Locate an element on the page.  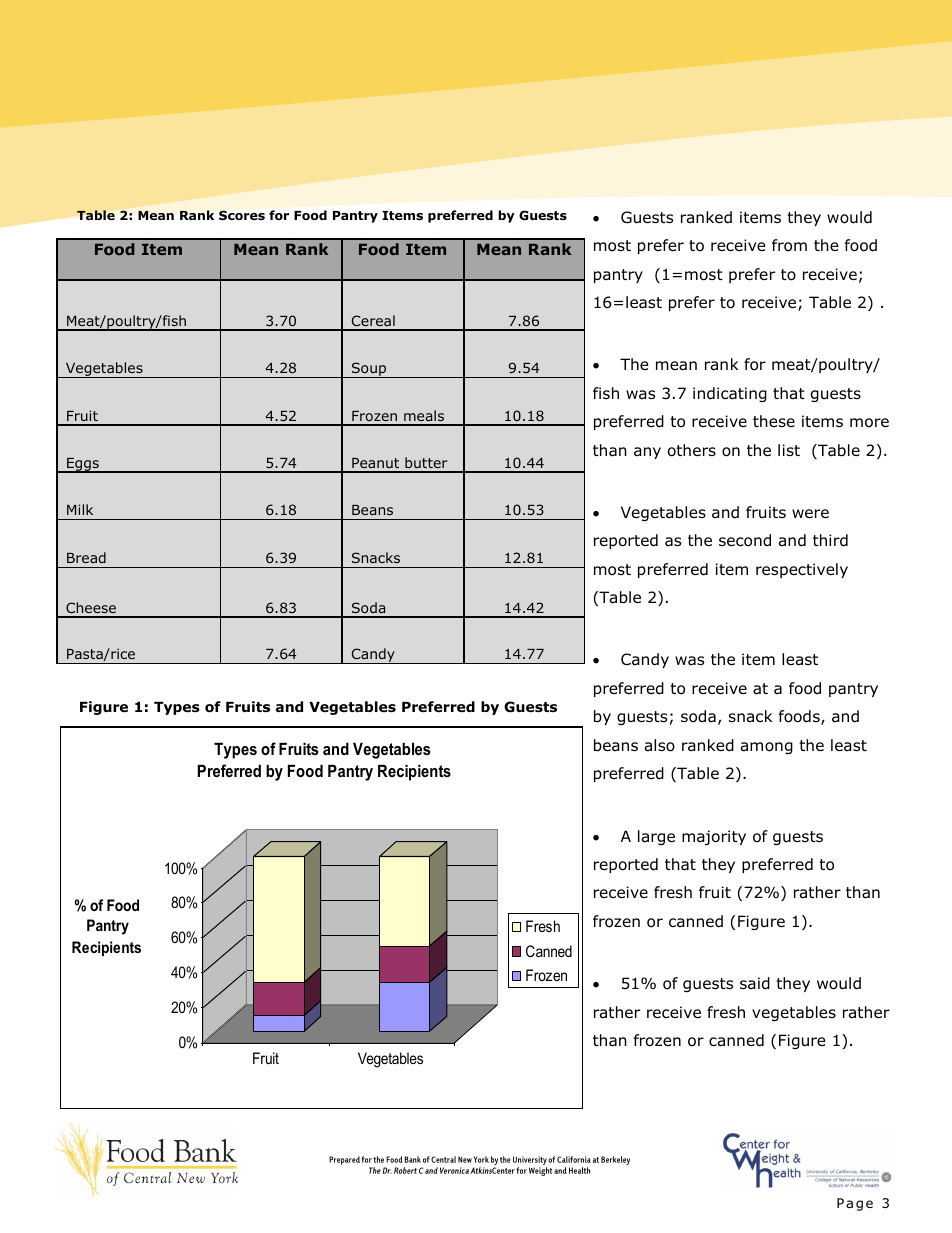
respectively is located at coordinates (802, 570).
